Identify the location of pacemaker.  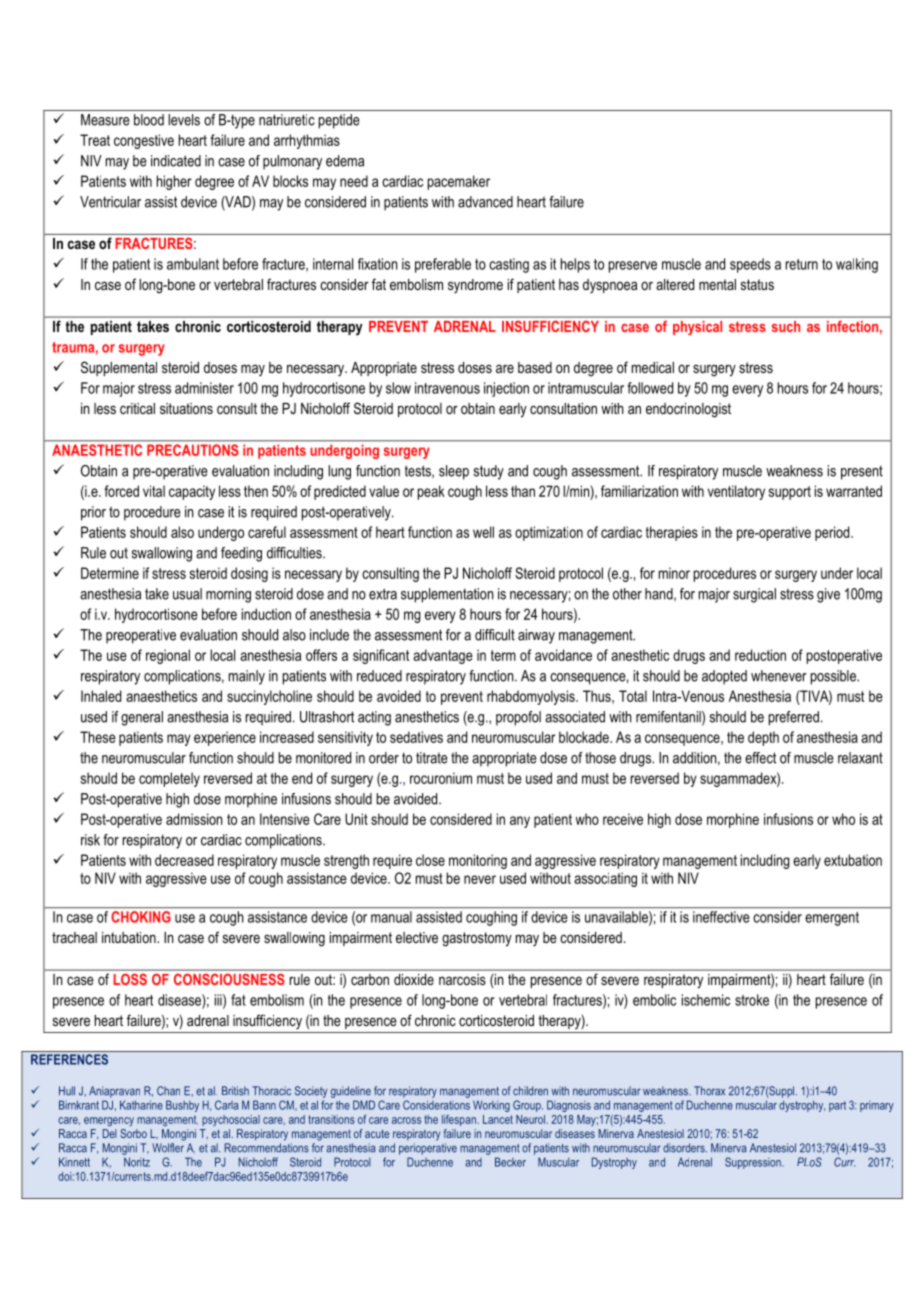
(459, 182).
